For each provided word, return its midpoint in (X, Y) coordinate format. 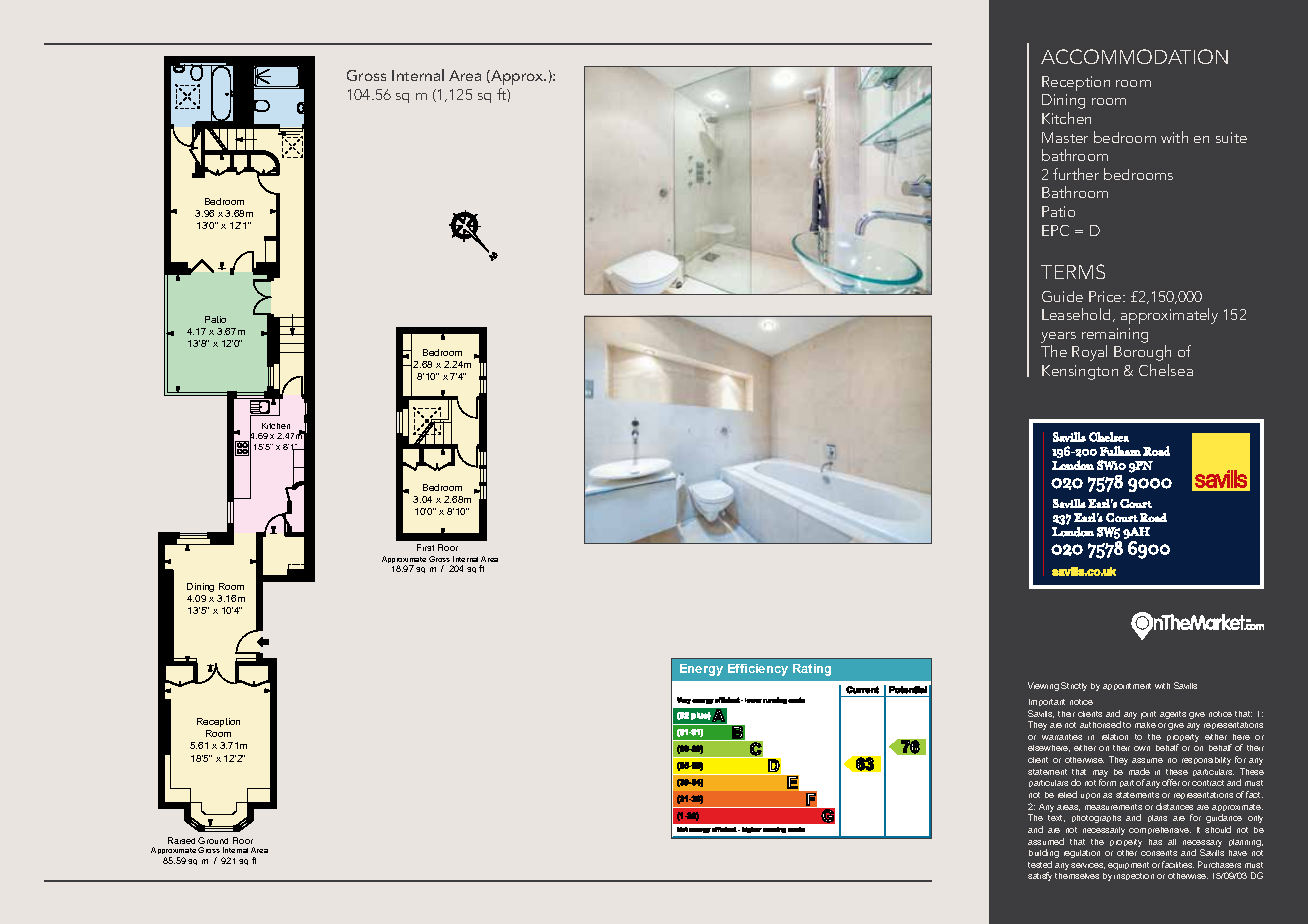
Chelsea (1166, 370)
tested (1040, 864)
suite (1231, 137)
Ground (213, 840)
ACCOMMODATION (1134, 56)
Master (1065, 137)
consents (1159, 853)
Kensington (1080, 372)
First (425, 547)
